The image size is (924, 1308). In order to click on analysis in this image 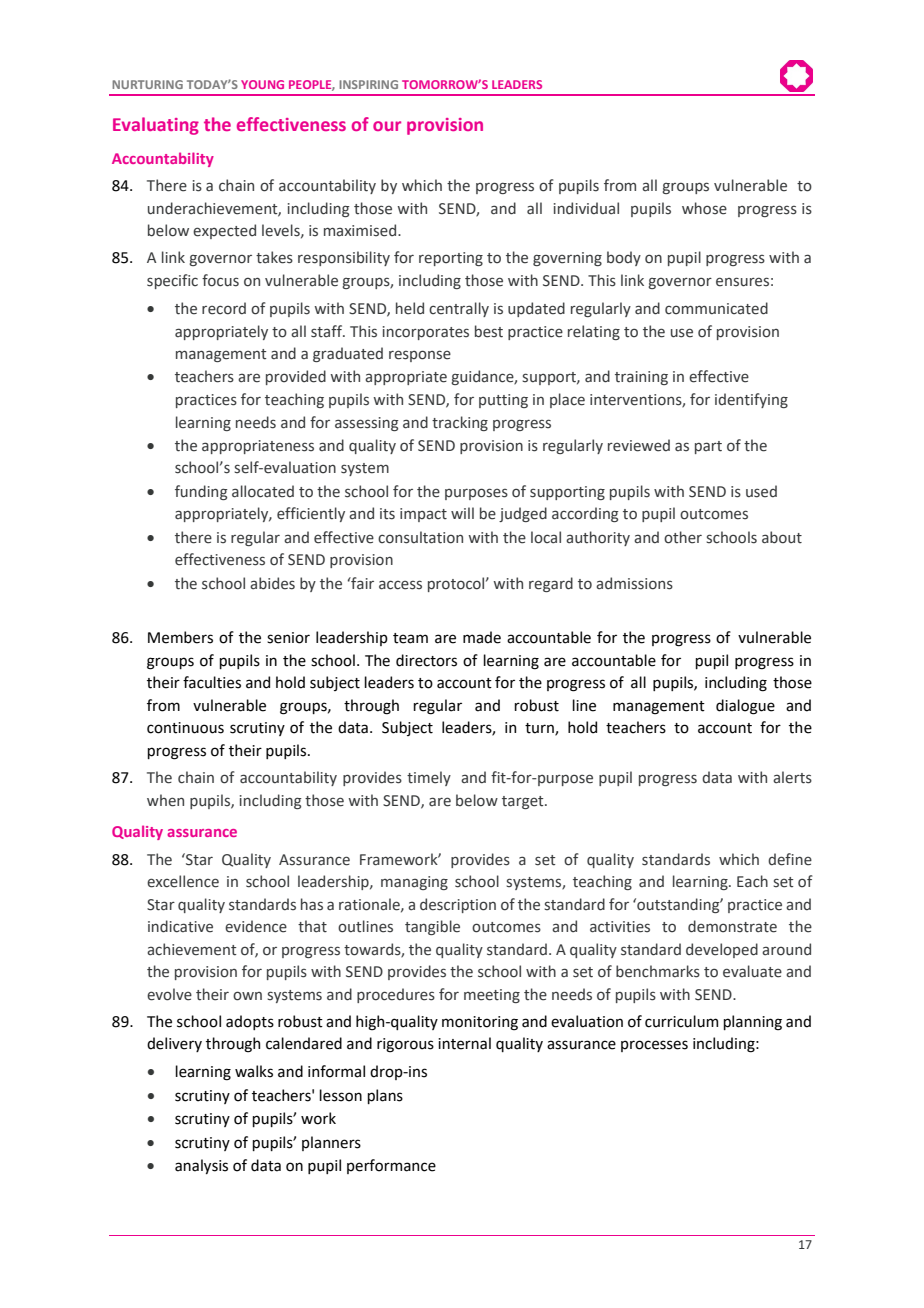, I will do `click(201, 1166)`.
